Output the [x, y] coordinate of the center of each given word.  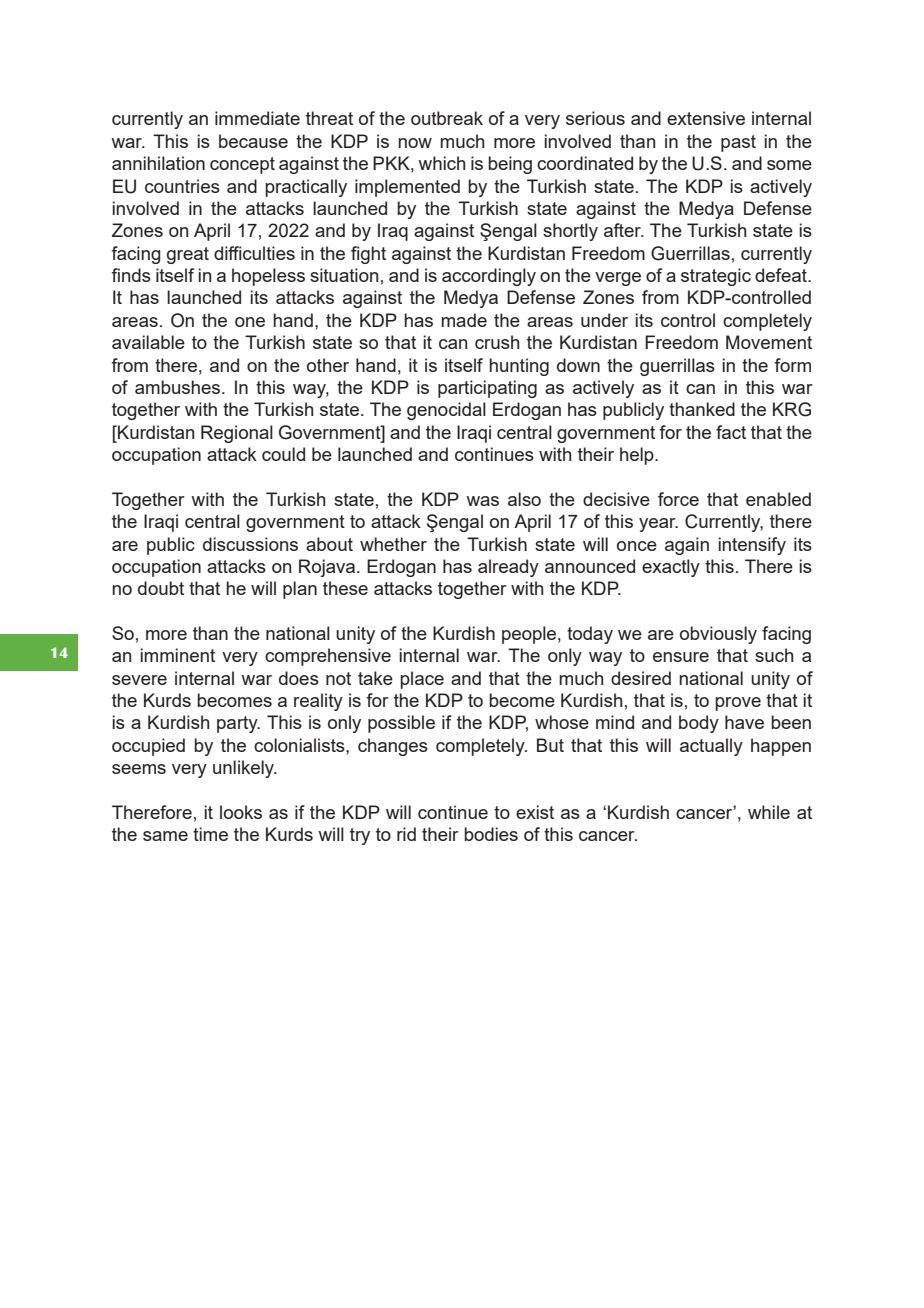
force [678, 499]
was [482, 501]
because [253, 141]
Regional [237, 434]
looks [241, 812]
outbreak [447, 118]
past [738, 143]
